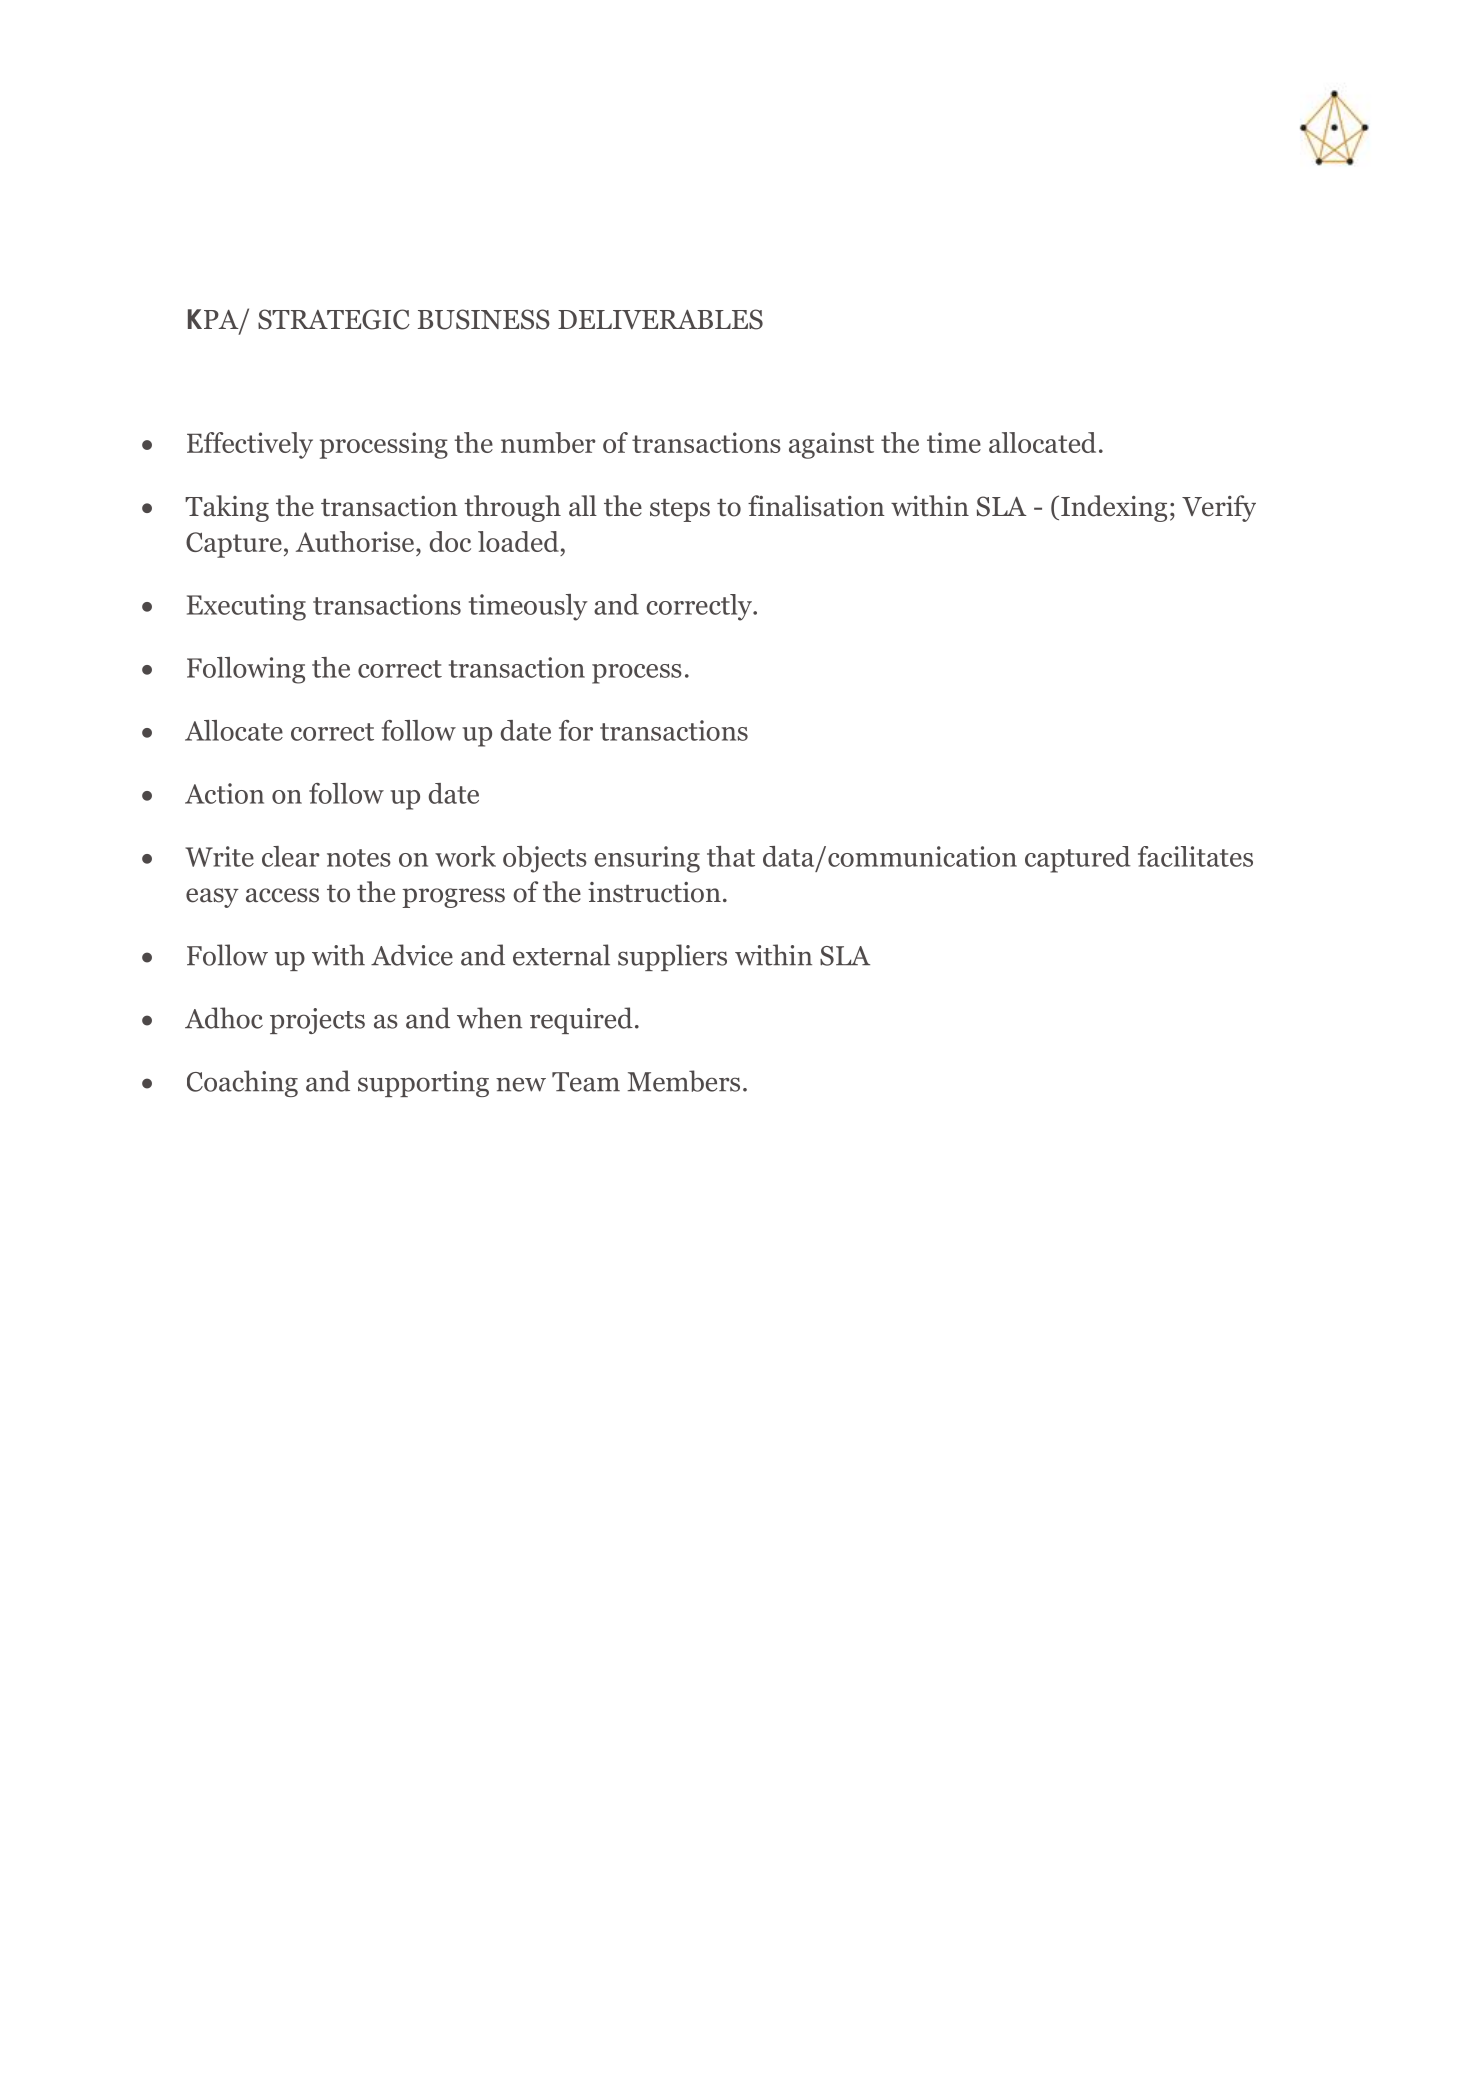  I want to click on Coaching, so click(242, 1083).
